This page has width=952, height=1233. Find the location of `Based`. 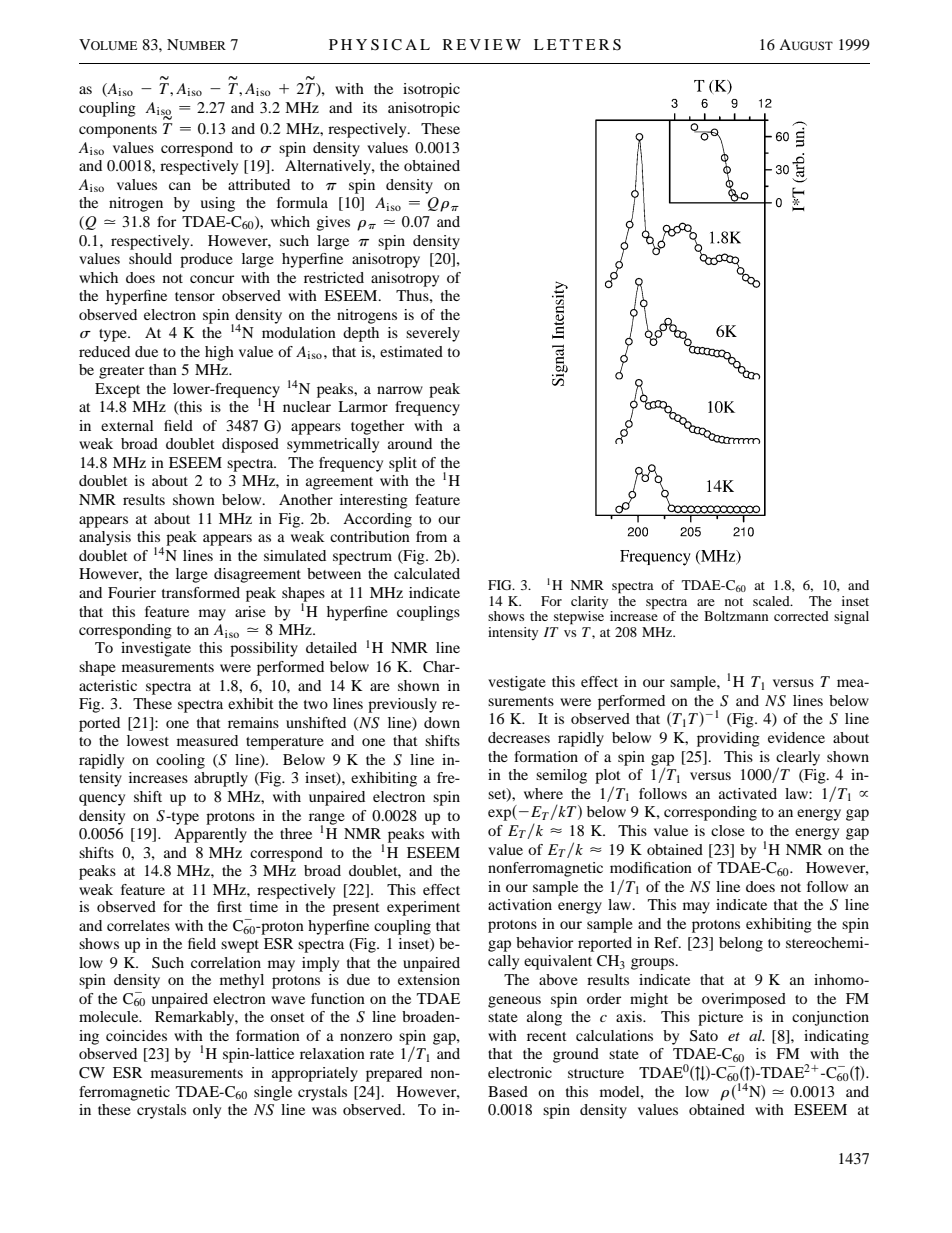

Based is located at coordinates (508, 1091).
